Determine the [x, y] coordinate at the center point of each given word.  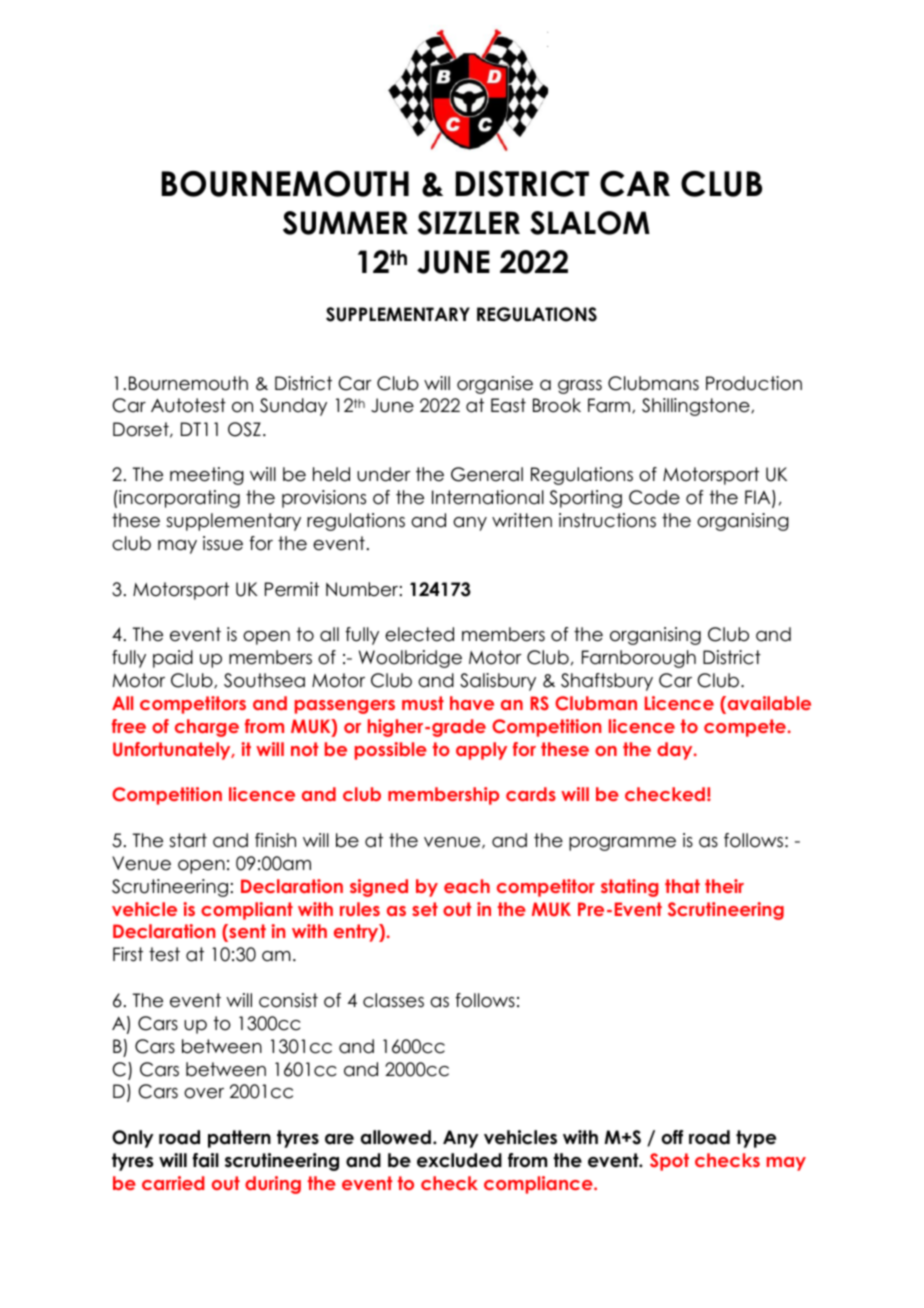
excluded [459, 1160]
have [472, 703]
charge [207, 728]
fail [206, 1160]
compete [745, 728]
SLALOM [590, 223]
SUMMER [345, 223]
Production [754, 383]
